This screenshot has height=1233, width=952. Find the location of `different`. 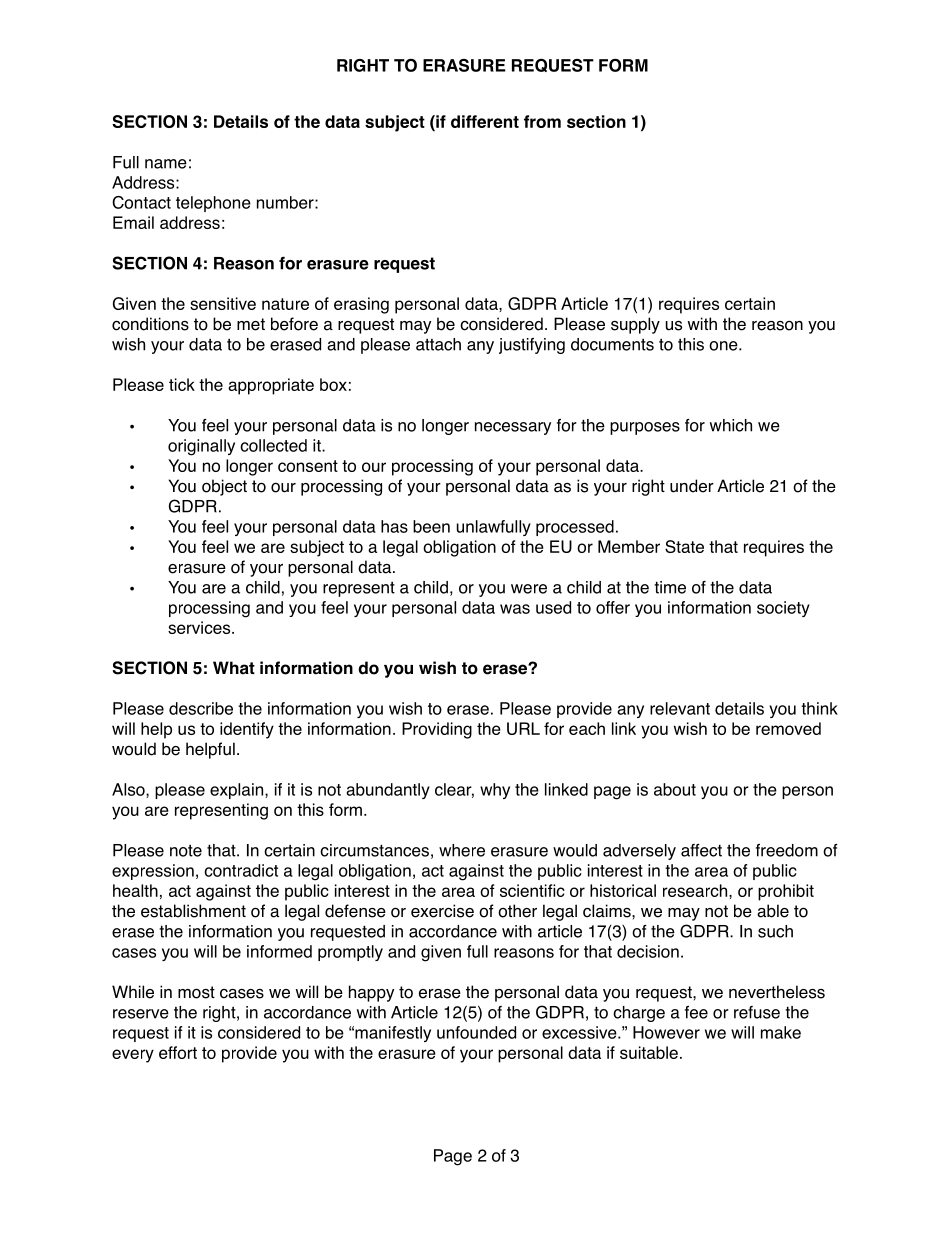

different is located at coordinates (485, 121).
